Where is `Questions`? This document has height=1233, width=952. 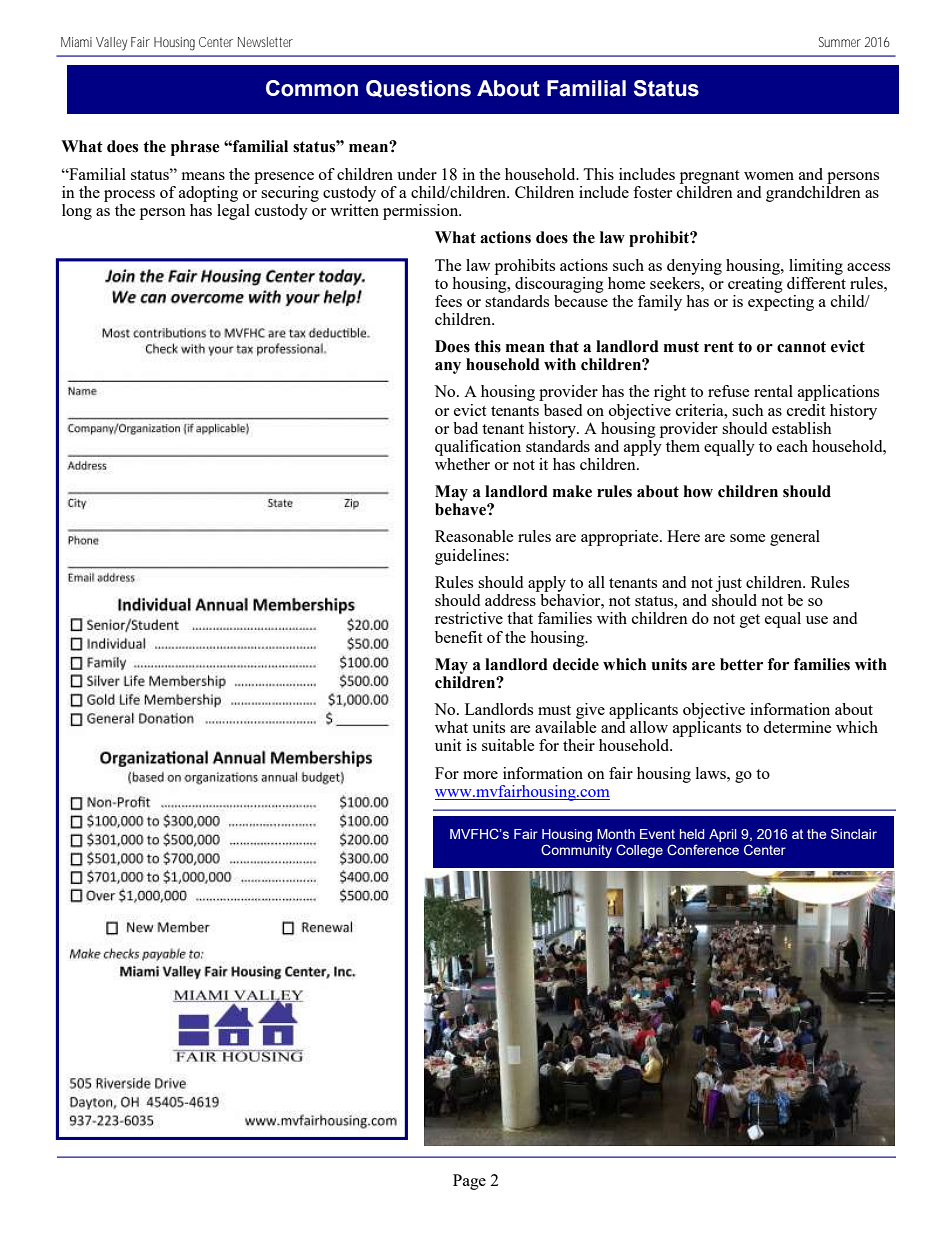
Questions is located at coordinates (418, 89).
